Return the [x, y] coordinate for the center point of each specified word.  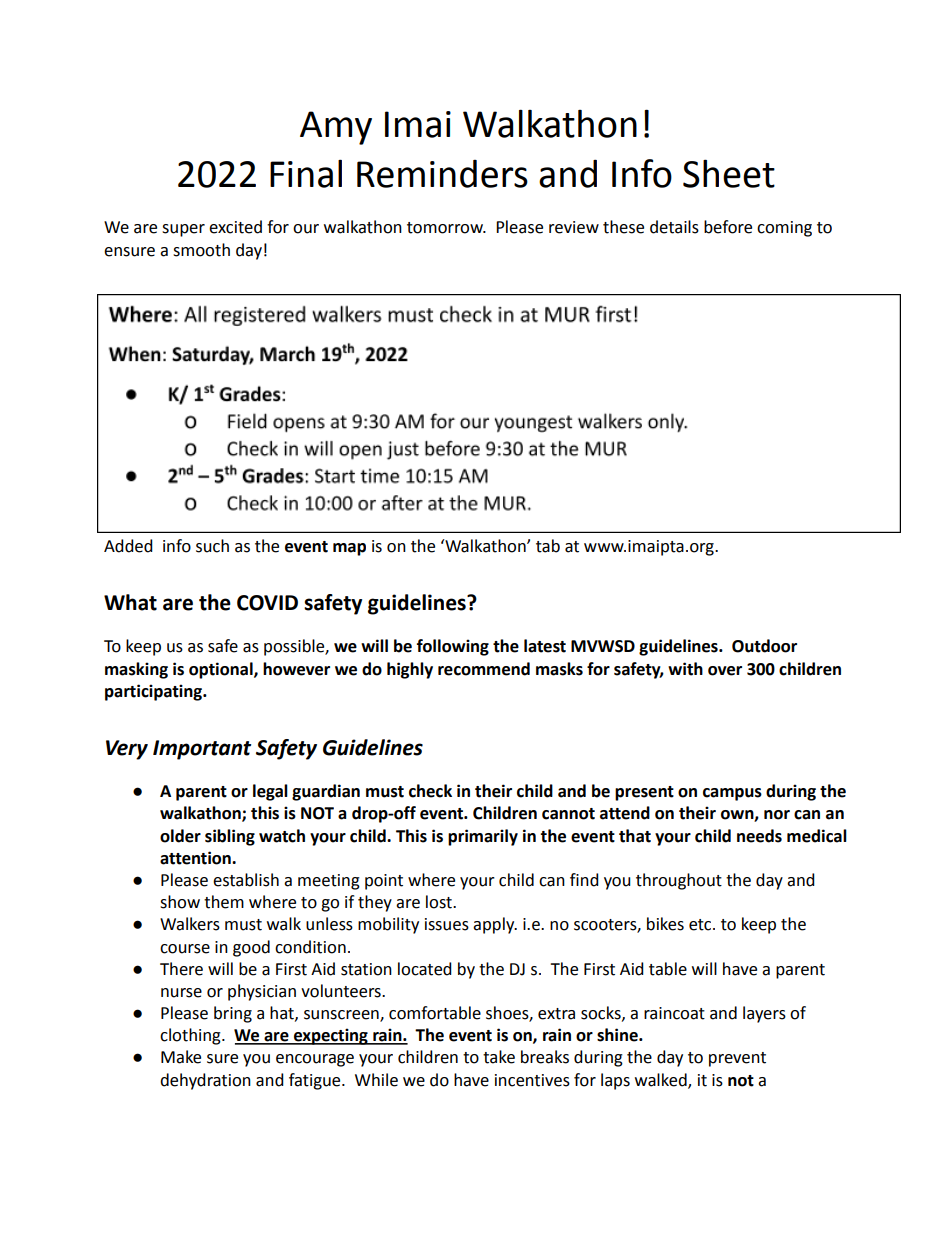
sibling [230, 837]
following [453, 647]
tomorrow [446, 228]
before [728, 227]
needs [759, 836]
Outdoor [764, 646]
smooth [201, 250]
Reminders [442, 174]
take [499, 1057]
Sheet [729, 173]
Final [306, 173]
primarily [483, 837]
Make [181, 1057]
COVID [267, 603]
